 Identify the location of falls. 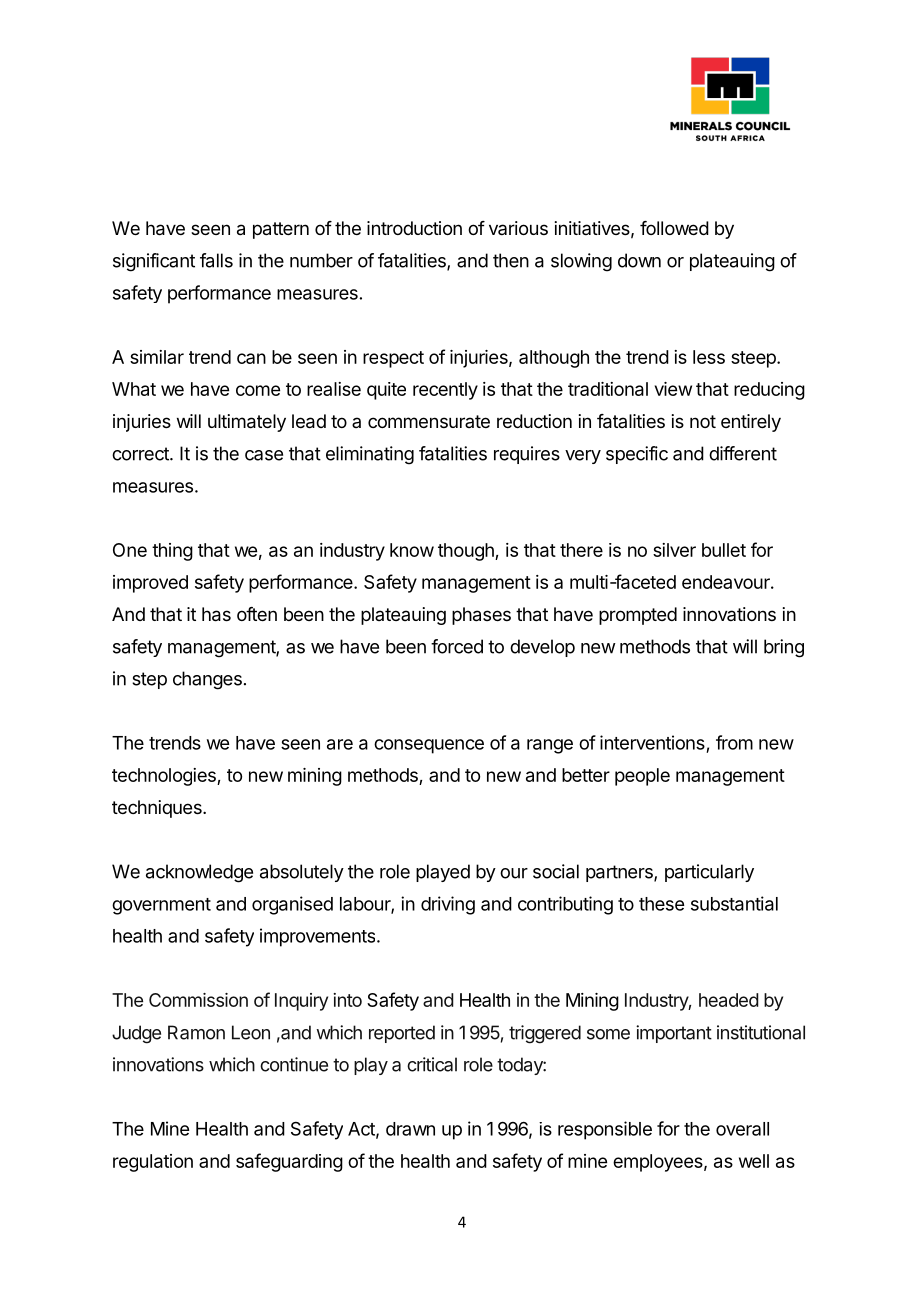
(216, 260).
